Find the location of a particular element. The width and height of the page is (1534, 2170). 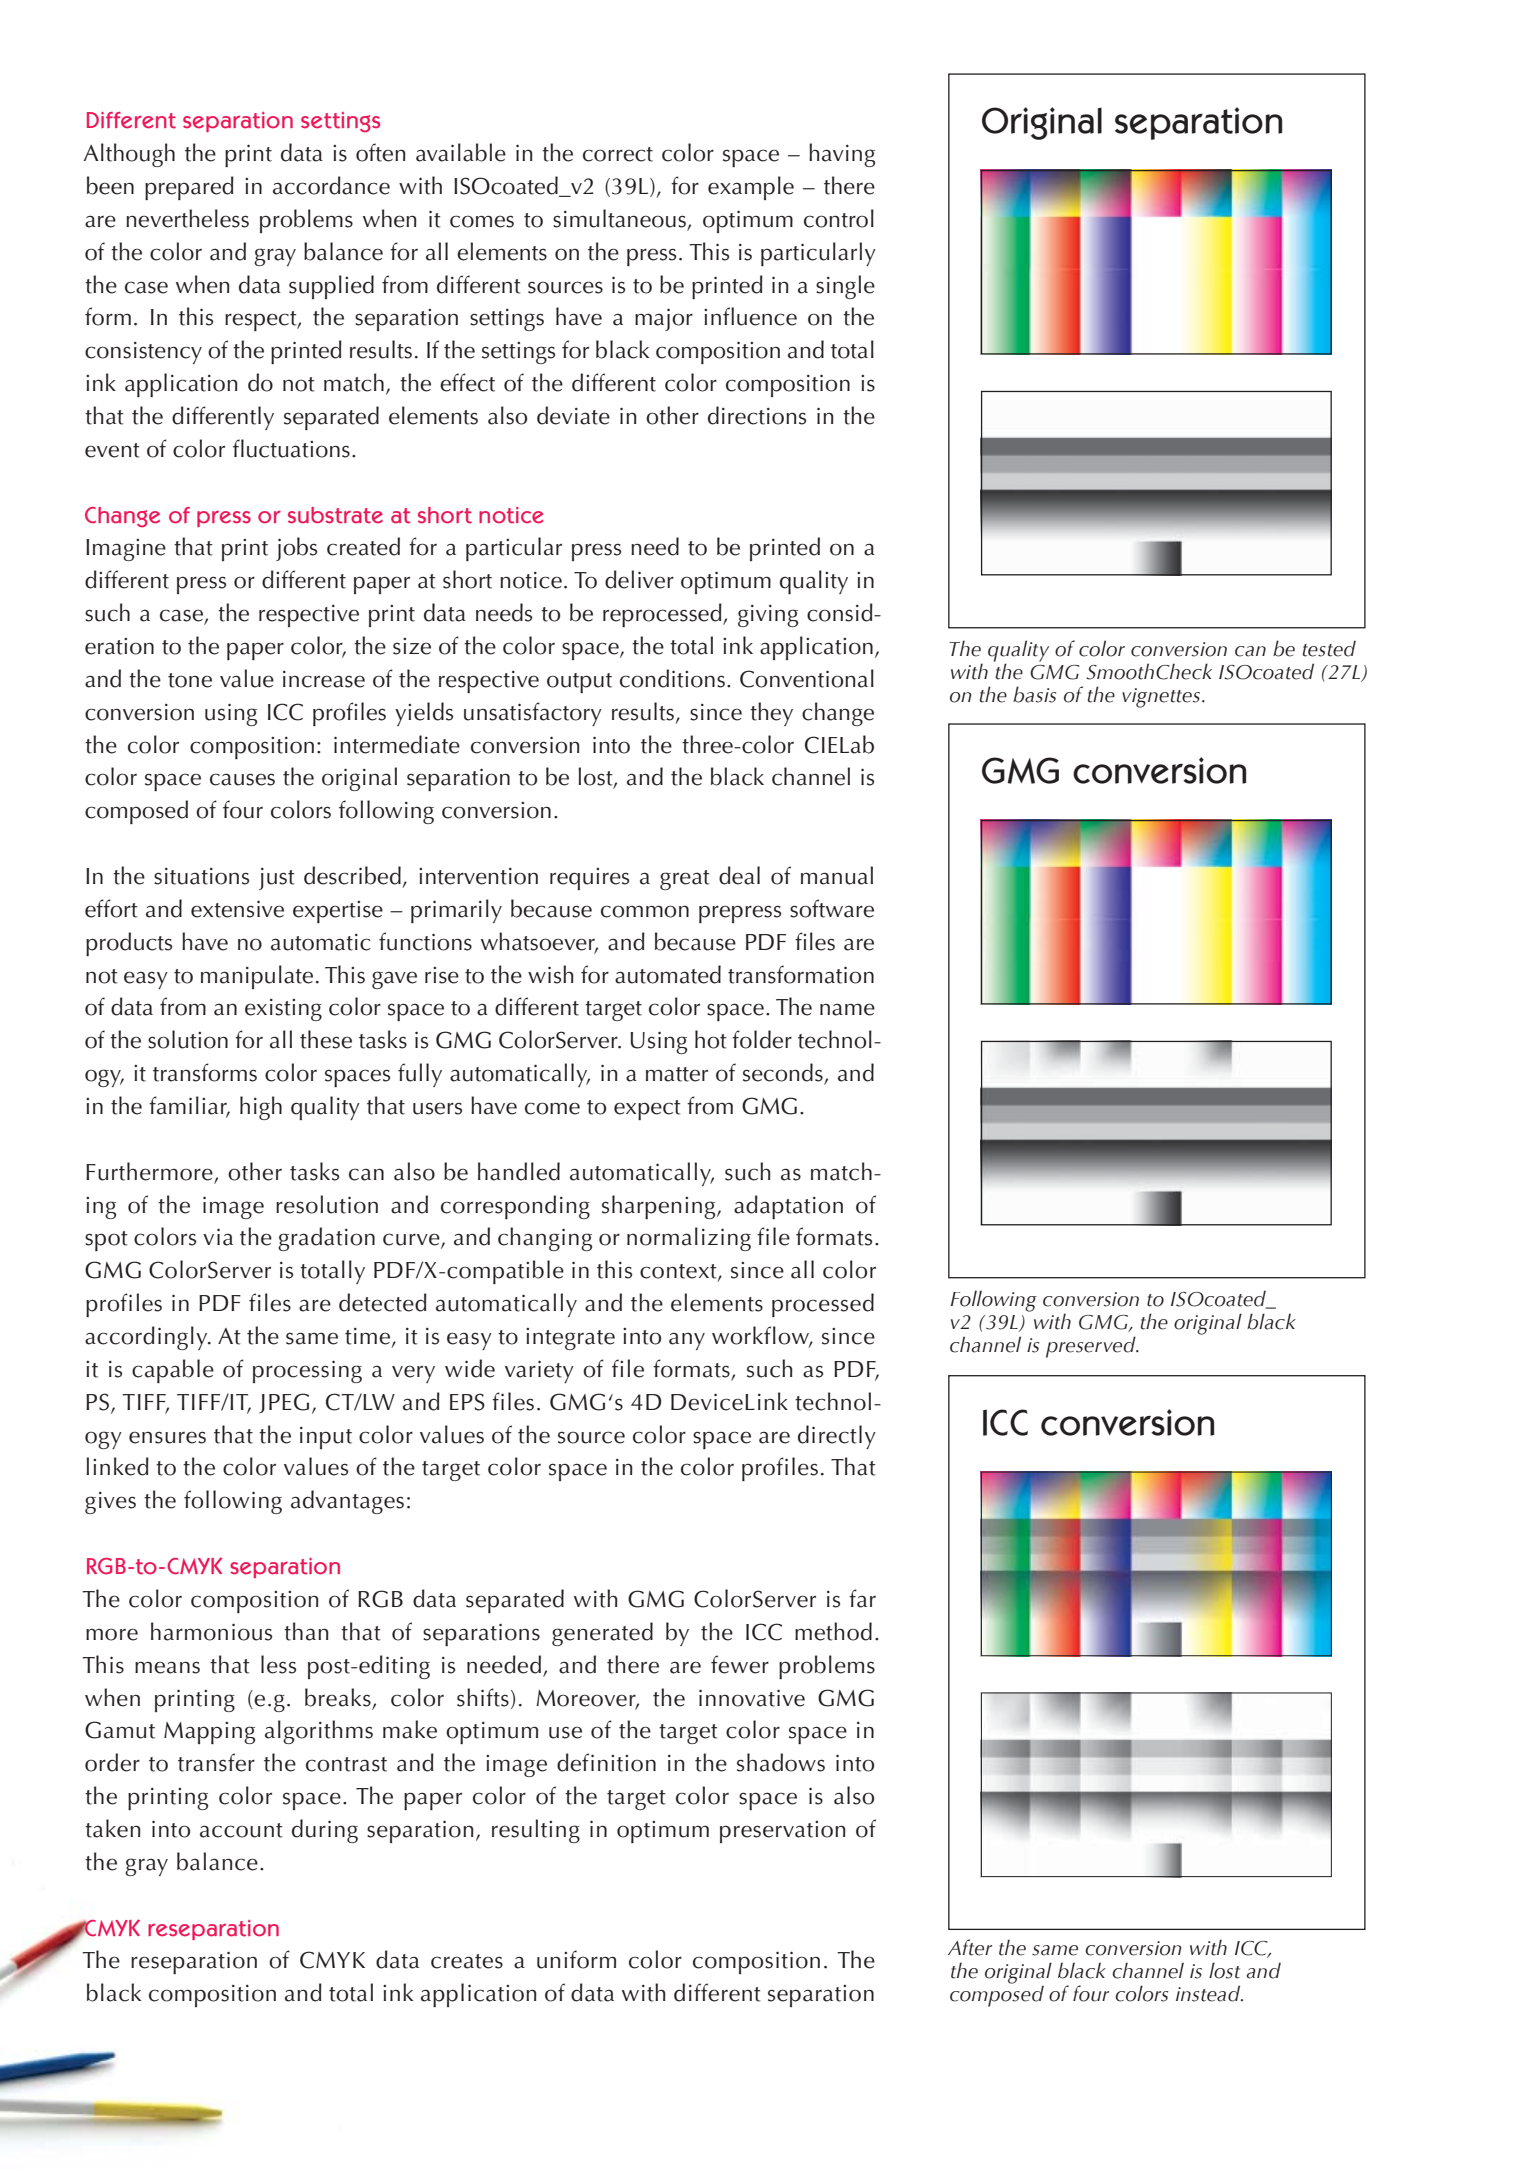

control is located at coordinates (839, 218).
